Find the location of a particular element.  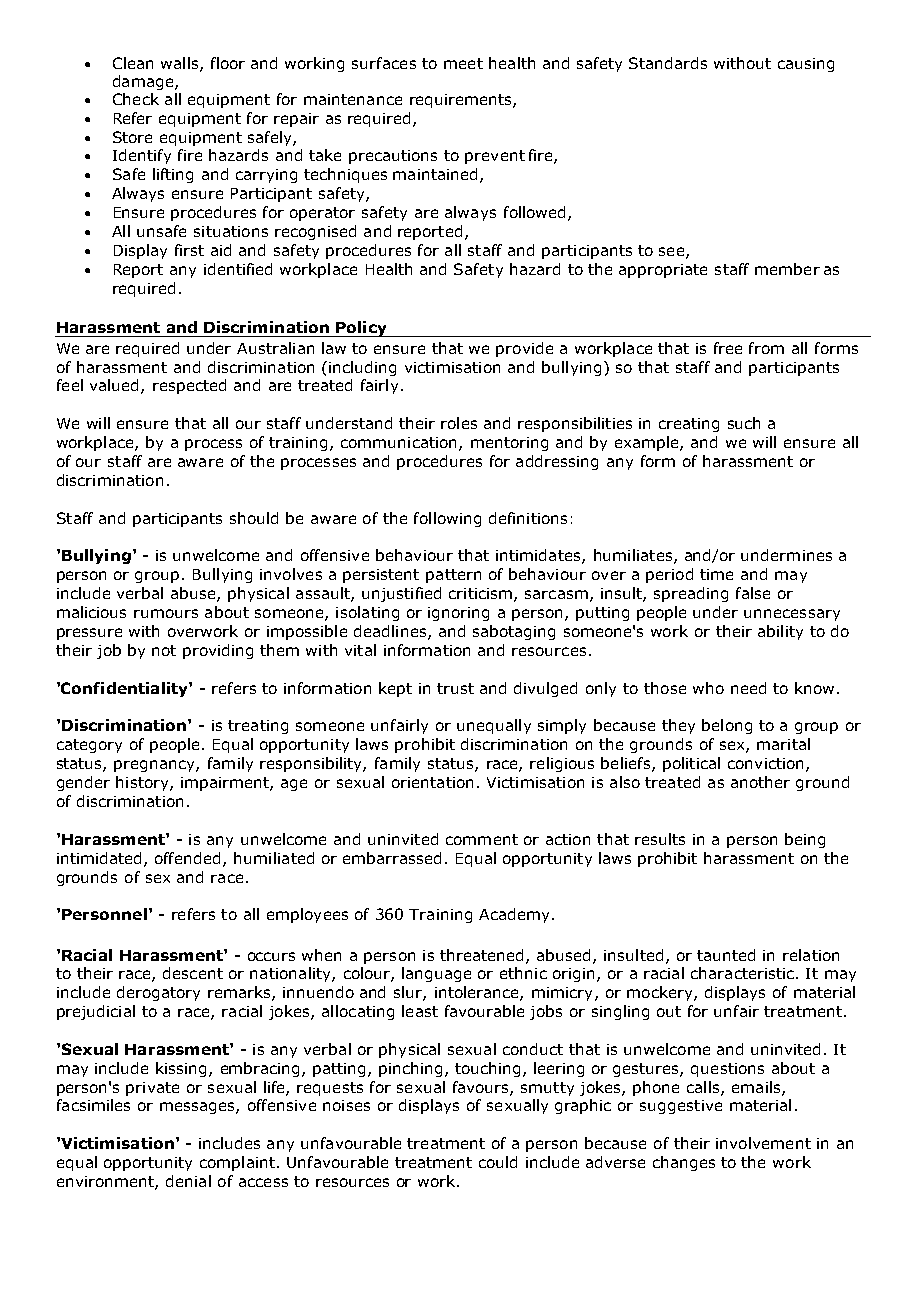

Standards is located at coordinates (668, 63).
